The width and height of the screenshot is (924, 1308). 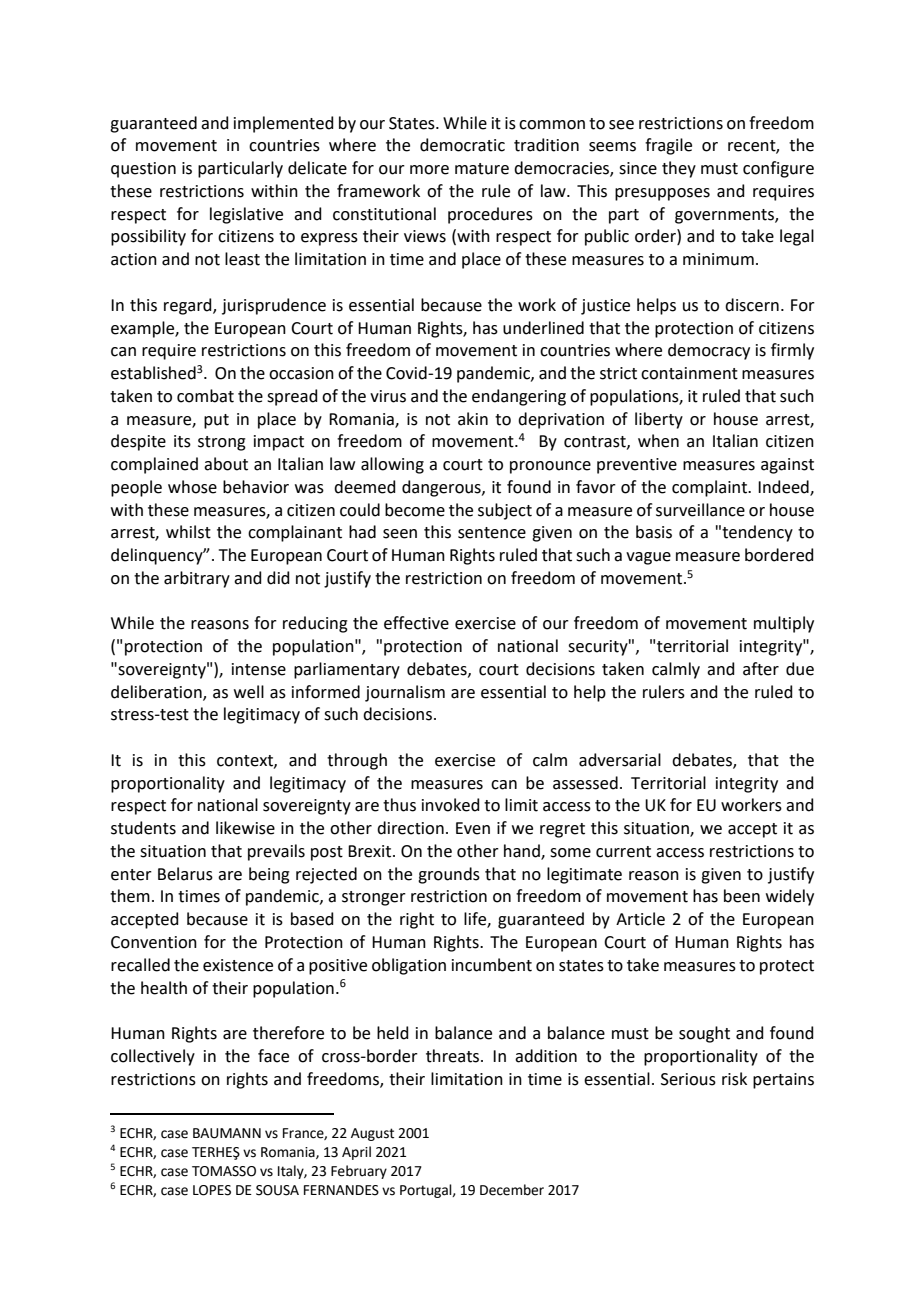 What do you see at coordinates (734, 1079) in the screenshot?
I see `risk` at bounding box center [734, 1079].
